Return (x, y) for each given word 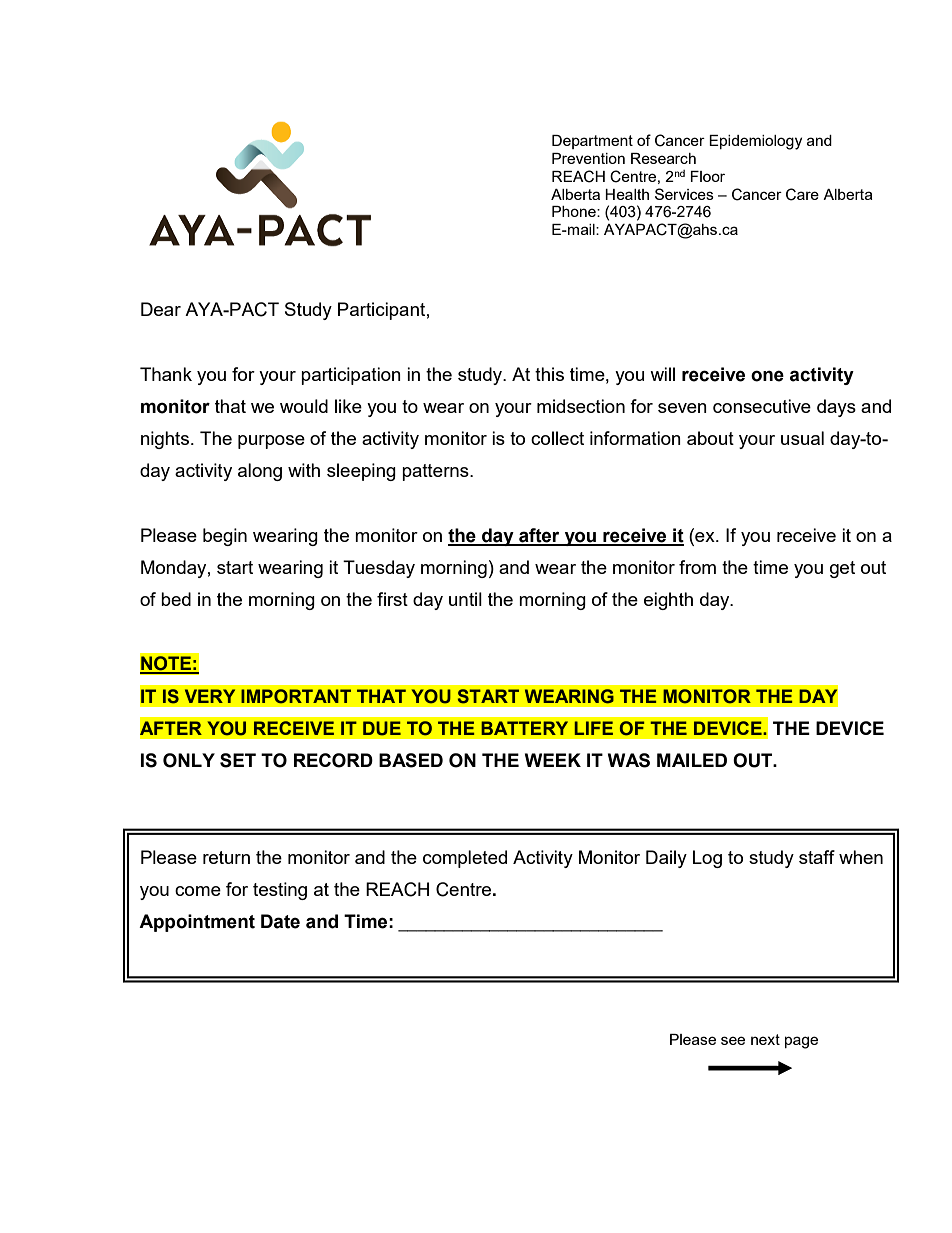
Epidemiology (755, 142)
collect (557, 438)
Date (280, 921)
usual (802, 438)
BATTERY (524, 728)
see (733, 1040)
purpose (271, 442)
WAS (629, 760)
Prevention (588, 158)
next (765, 1039)
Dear (161, 309)
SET (238, 760)
